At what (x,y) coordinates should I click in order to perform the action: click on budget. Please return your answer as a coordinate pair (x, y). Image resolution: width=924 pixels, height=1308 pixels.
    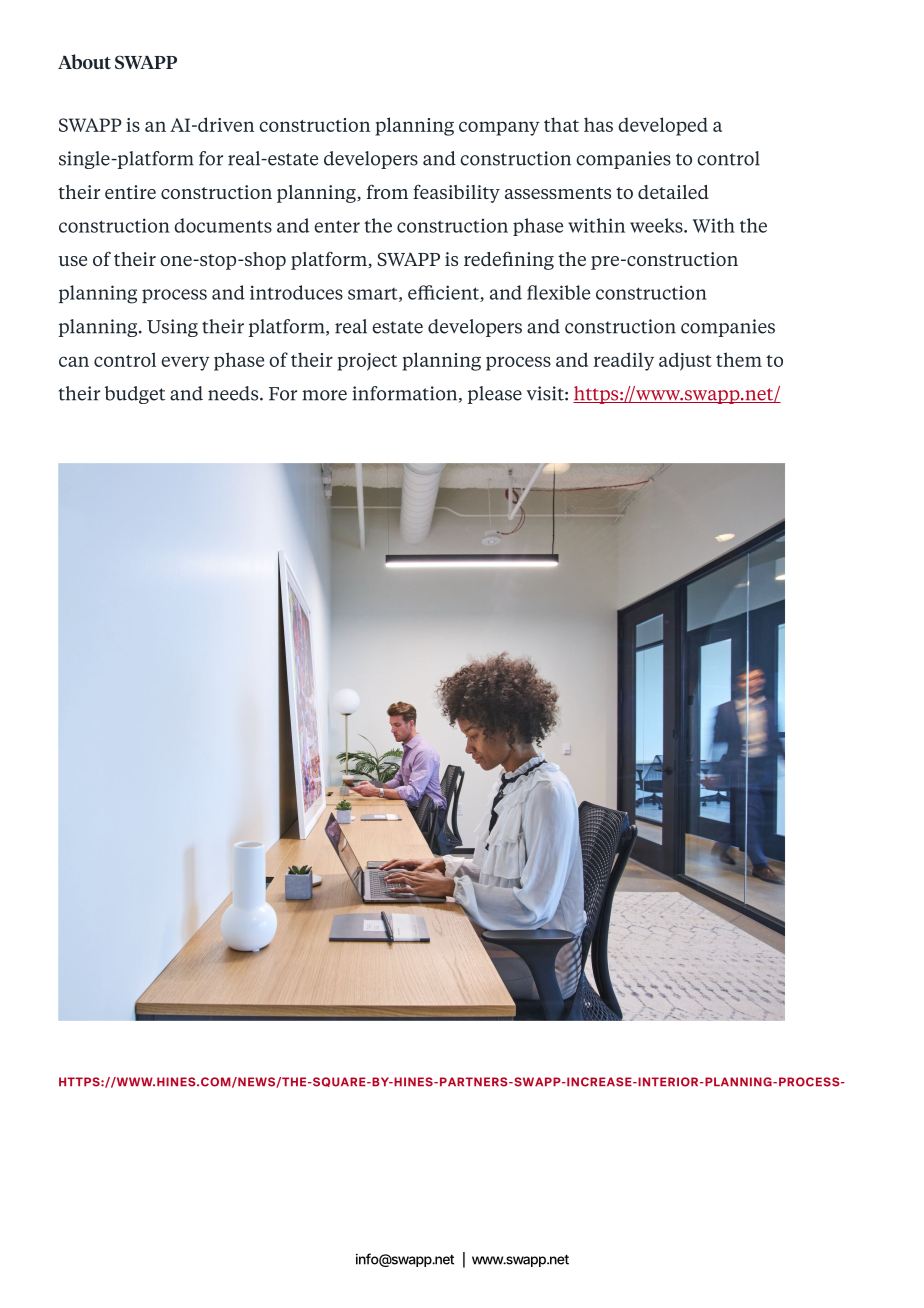
    Looking at the image, I should click on (135, 395).
